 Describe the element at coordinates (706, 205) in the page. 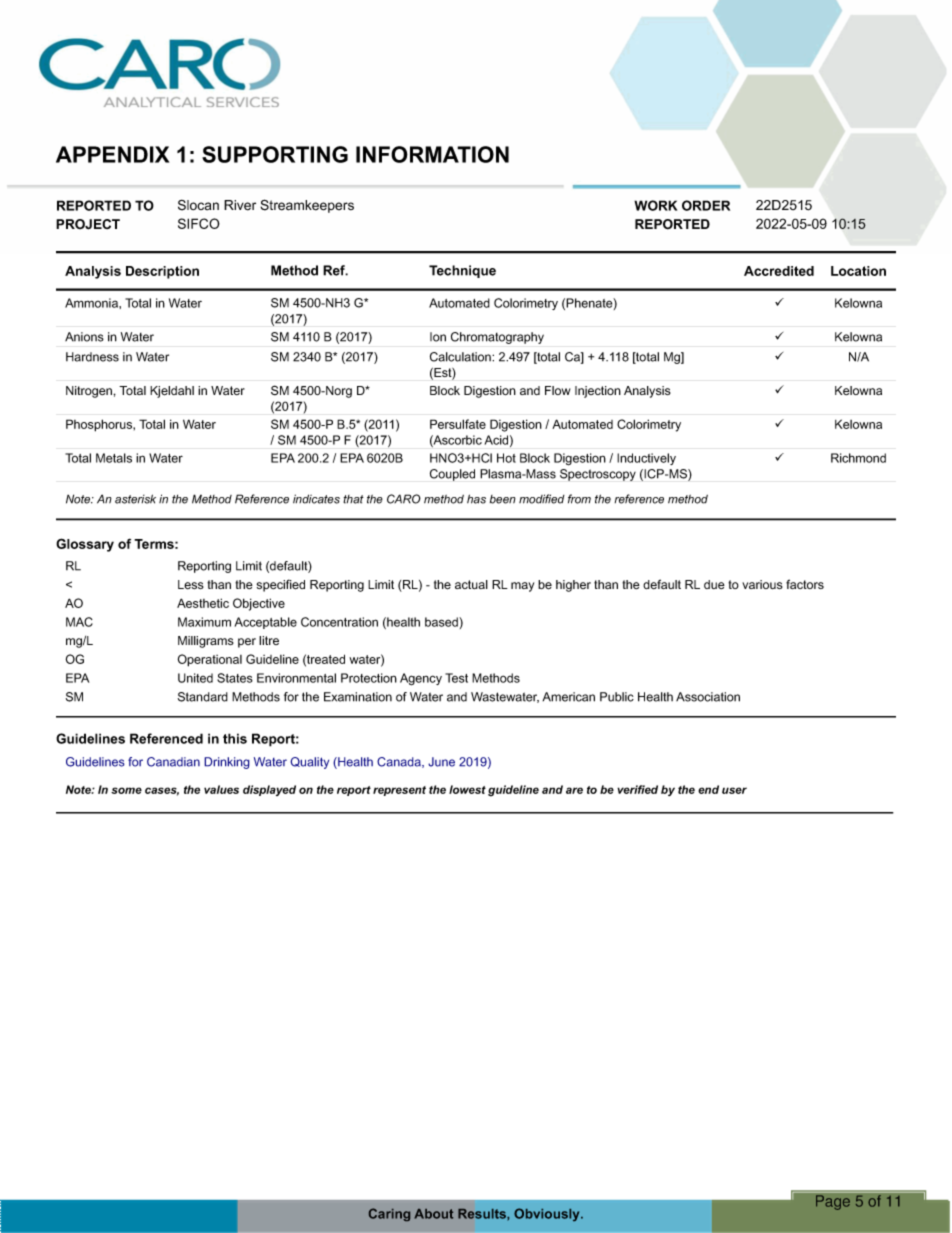

I see `ORDER` at that location.
